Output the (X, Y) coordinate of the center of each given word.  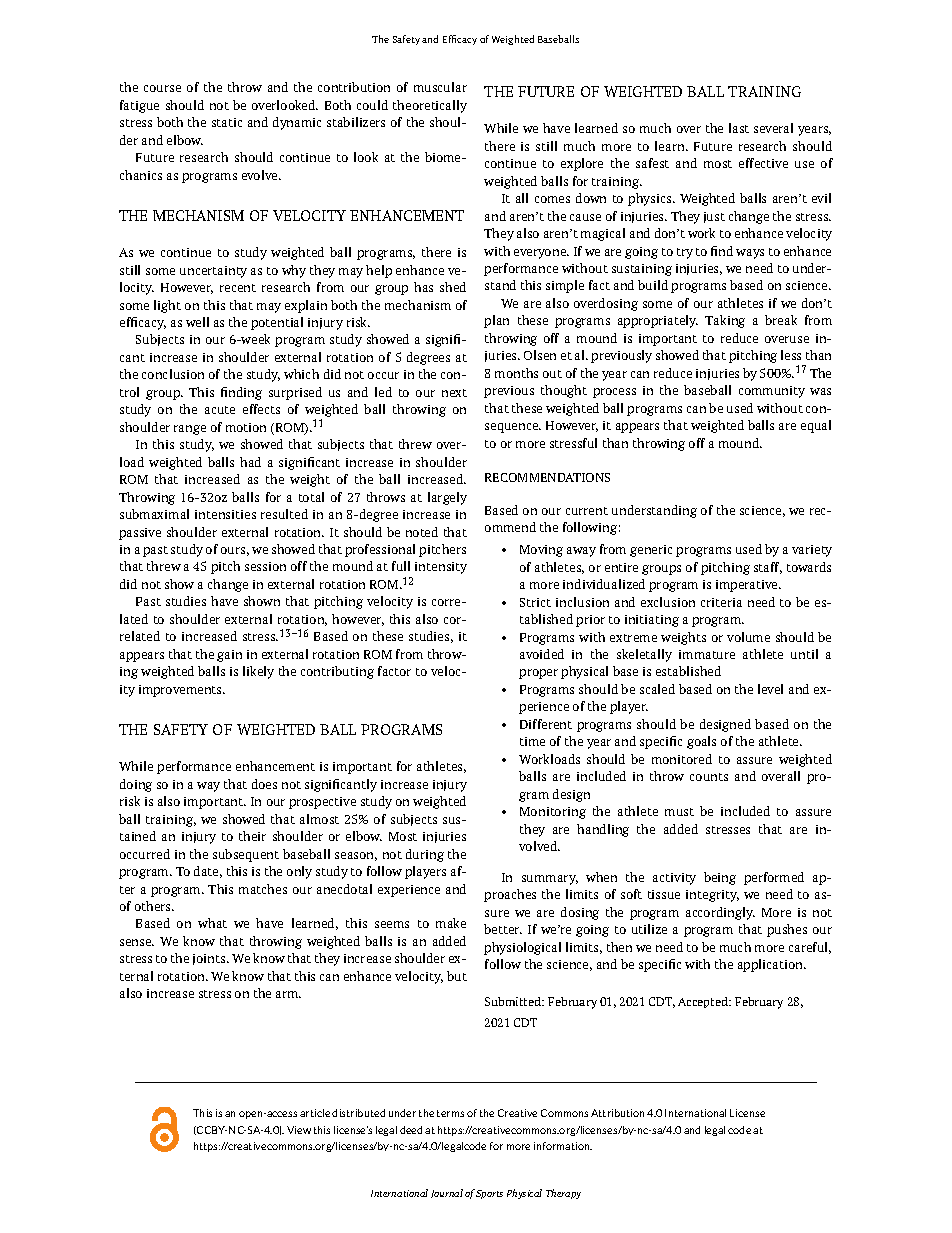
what (212, 923)
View (299, 1130)
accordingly (720, 913)
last (739, 128)
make (451, 923)
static (227, 122)
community (772, 392)
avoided (542, 654)
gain (229, 656)
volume (748, 637)
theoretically (430, 106)
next (454, 393)
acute (220, 410)
